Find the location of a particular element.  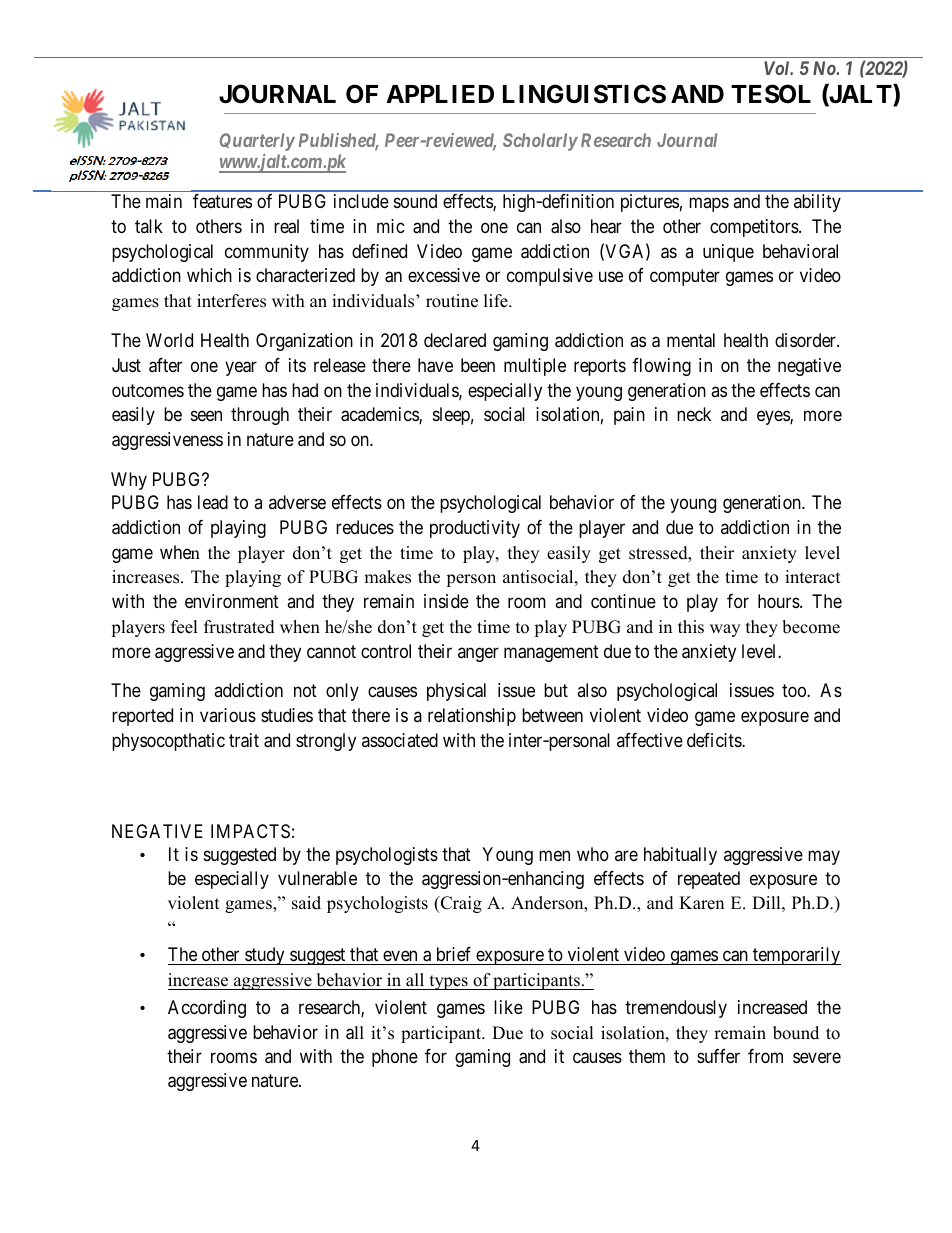

suffer is located at coordinates (718, 1056).
